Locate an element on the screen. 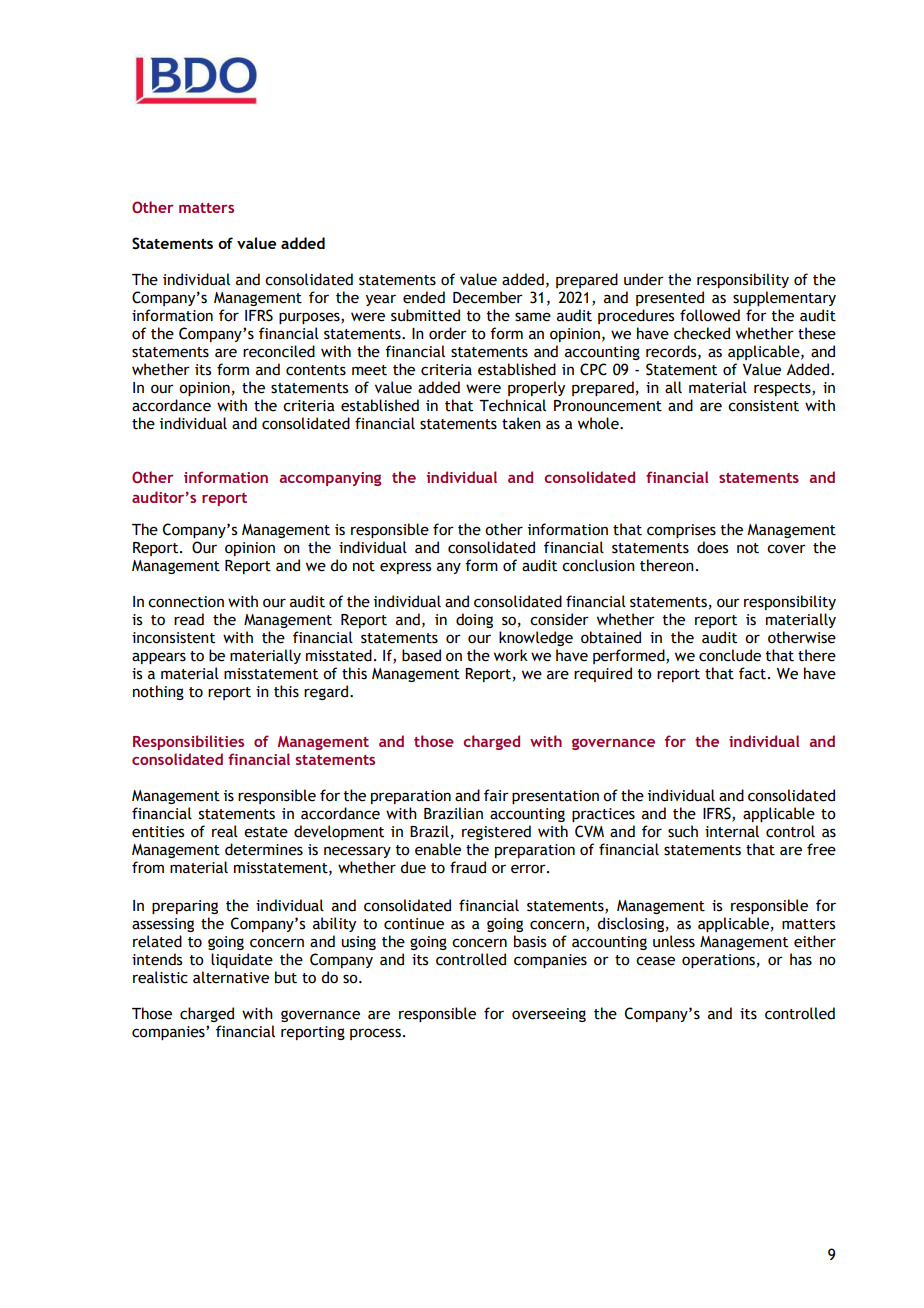 The height and width of the screenshot is (1308, 924). reconciled is located at coordinates (279, 351).
